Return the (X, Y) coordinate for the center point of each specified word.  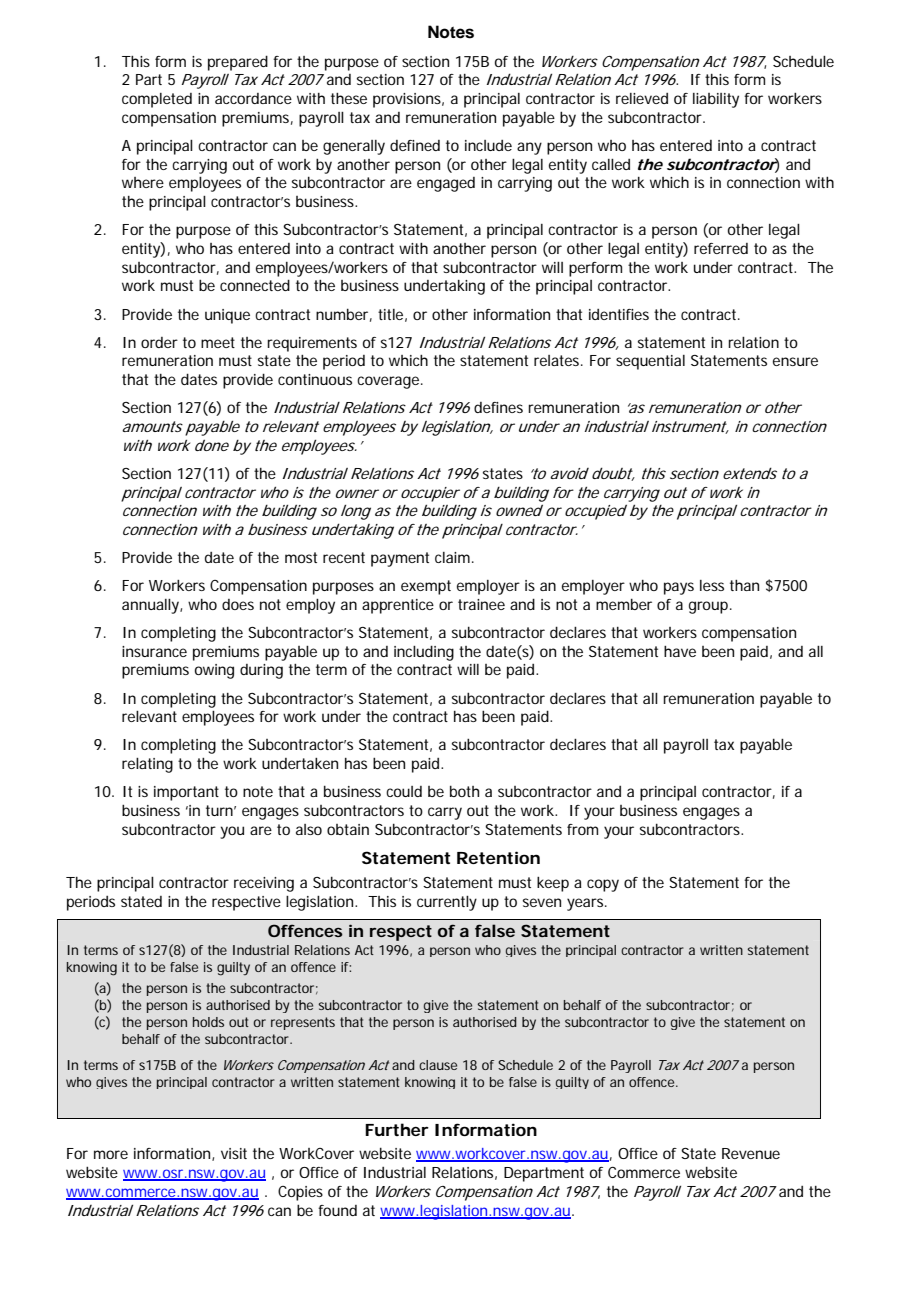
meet (218, 342)
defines (498, 407)
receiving (264, 884)
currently (447, 903)
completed (157, 100)
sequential (650, 362)
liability (716, 100)
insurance (154, 651)
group (710, 607)
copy (603, 885)
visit (234, 1153)
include (488, 145)
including (424, 653)
